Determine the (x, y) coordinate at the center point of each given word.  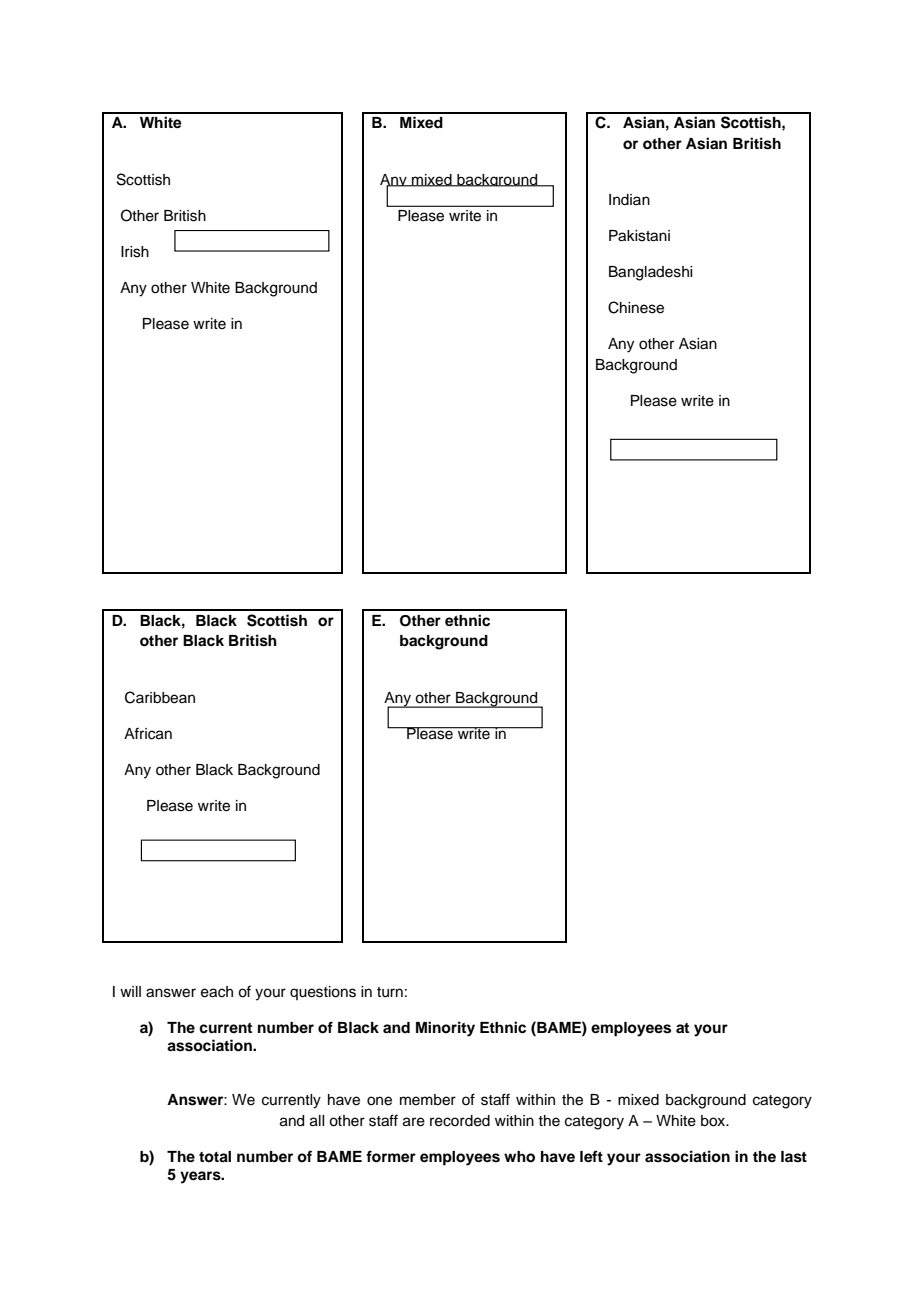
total (215, 1157)
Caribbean (160, 697)
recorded (460, 1121)
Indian (629, 200)
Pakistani (639, 236)
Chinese (636, 307)
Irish (135, 252)
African (148, 733)
